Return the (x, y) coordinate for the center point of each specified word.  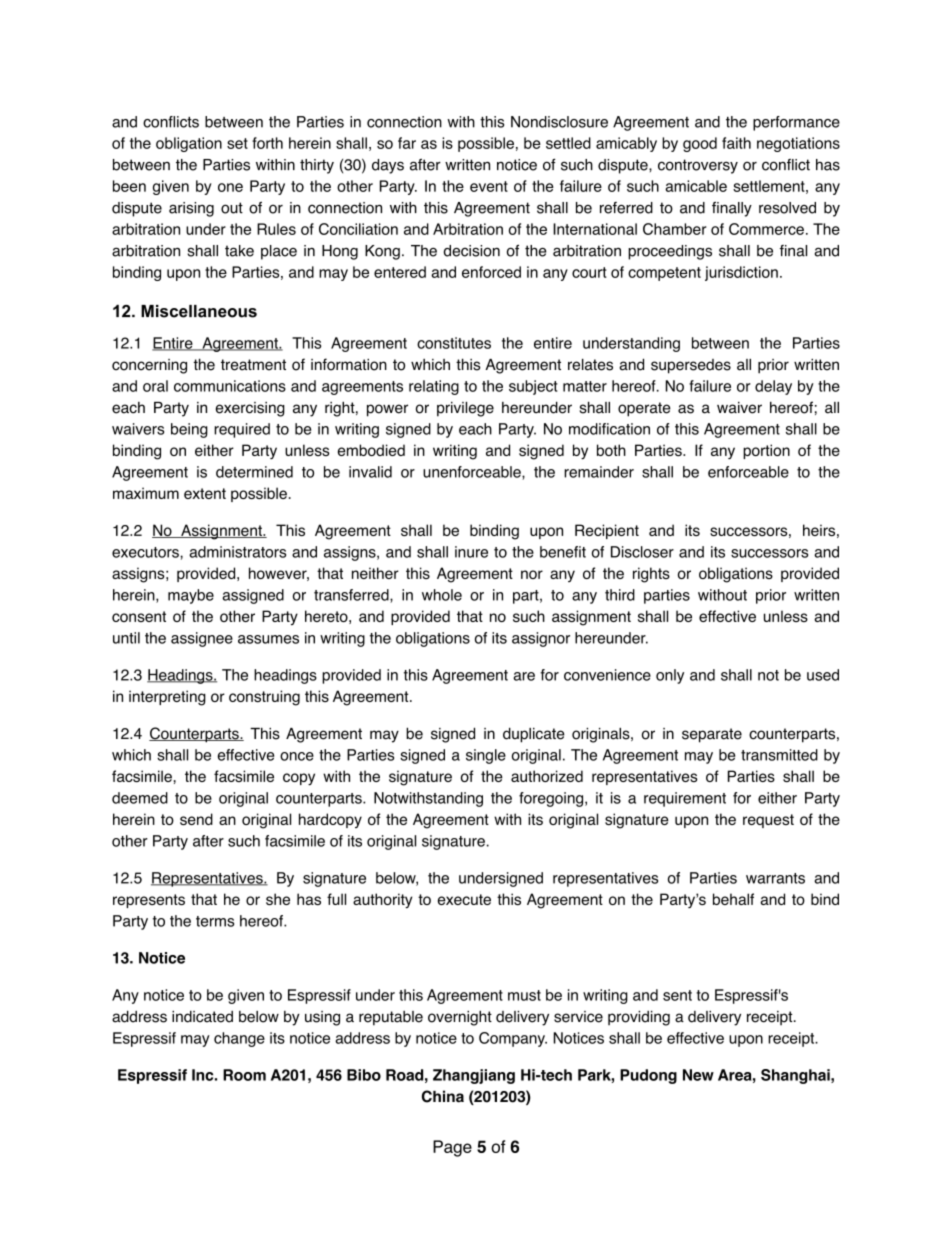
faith (736, 143)
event (489, 186)
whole (442, 595)
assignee (202, 639)
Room (244, 1075)
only (670, 676)
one (230, 187)
